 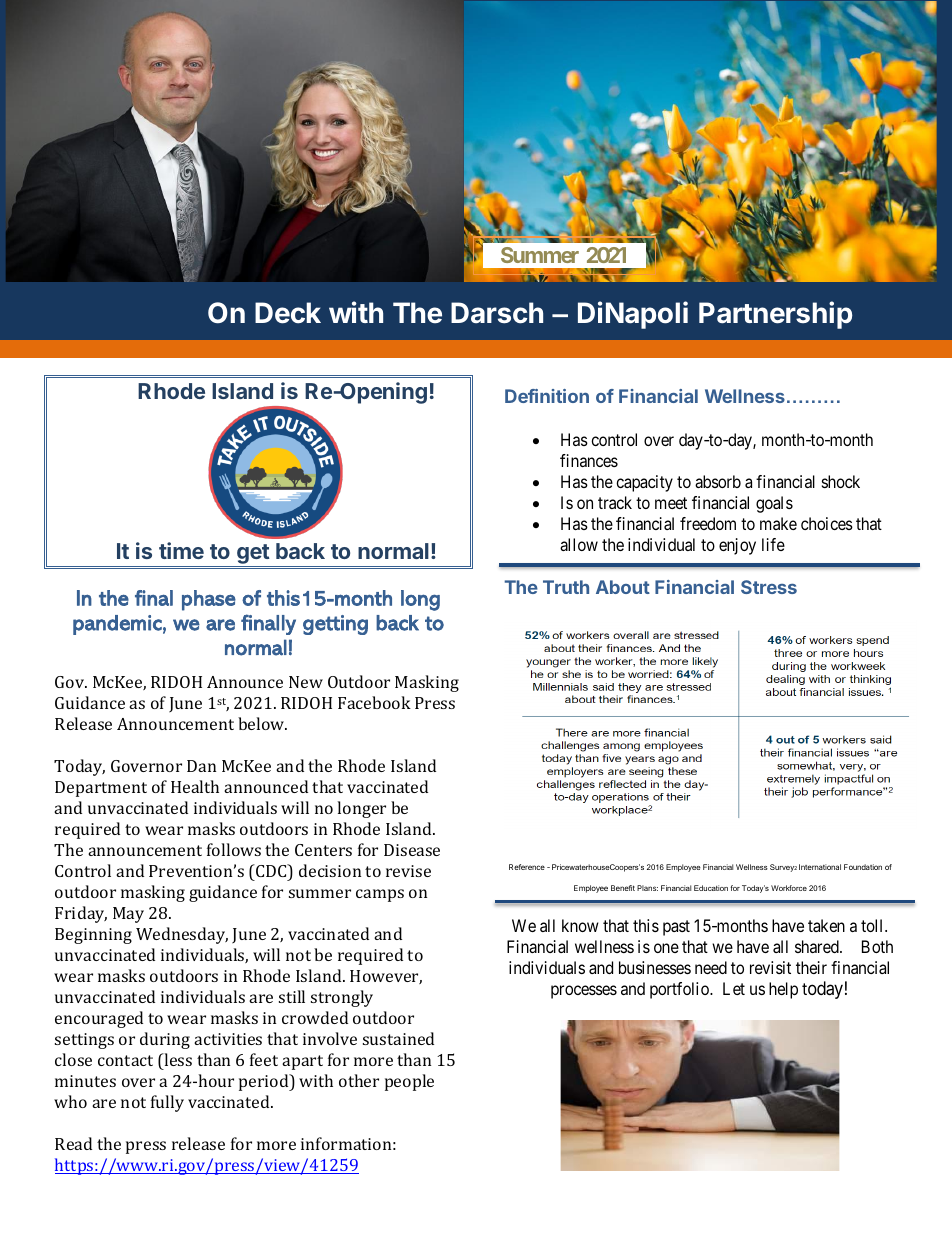 What do you see at coordinates (684, 121) in the screenshot?
I see `crisis` at bounding box center [684, 121].
